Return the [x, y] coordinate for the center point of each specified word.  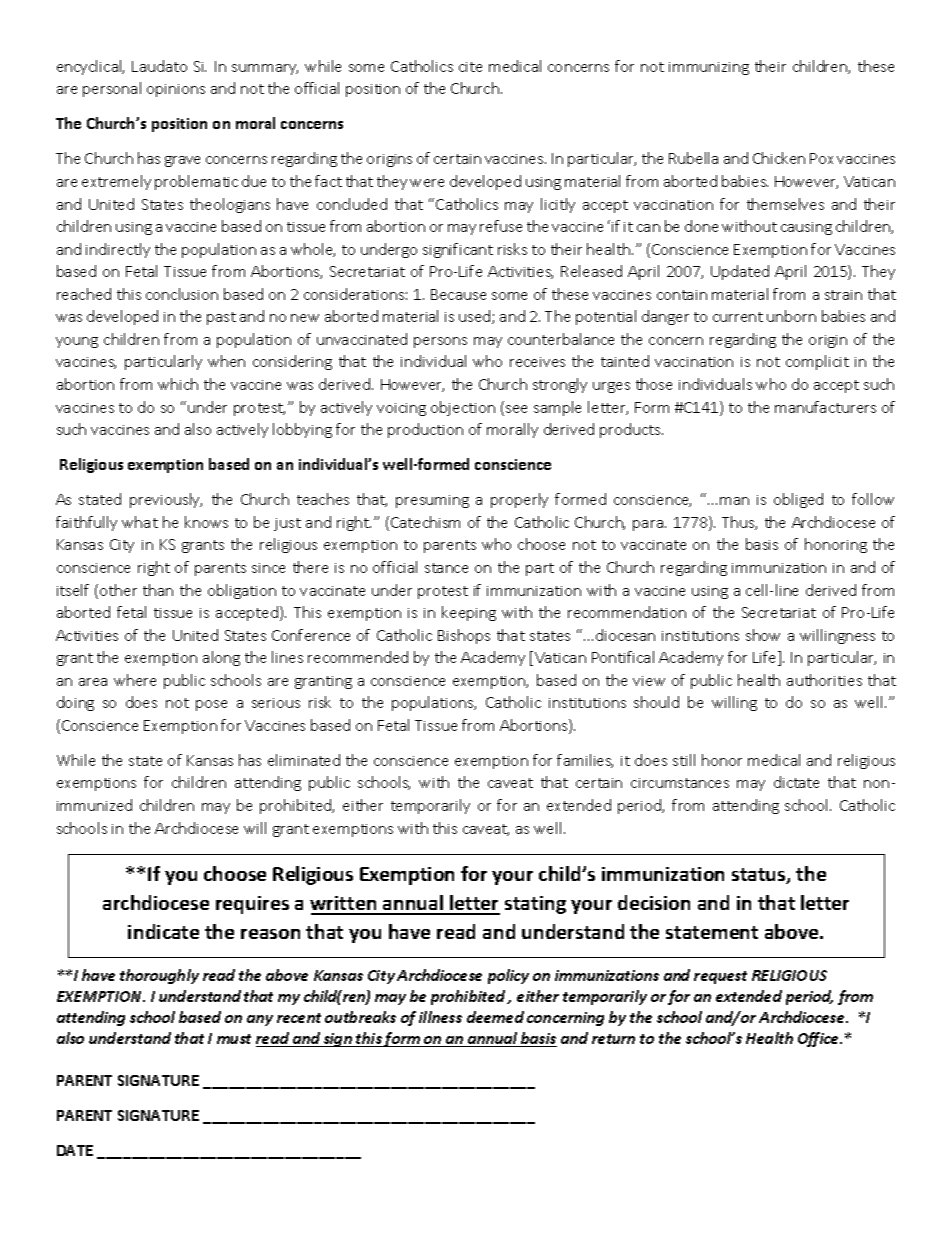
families [585, 761]
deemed [495, 1017]
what [140, 522]
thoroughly [159, 976]
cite [470, 67]
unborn [791, 316]
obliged [798, 500]
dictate [796, 782]
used [476, 317]
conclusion [182, 294]
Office [819, 1039]
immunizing [709, 68]
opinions [176, 90]
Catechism [425, 522]
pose [211, 705]
